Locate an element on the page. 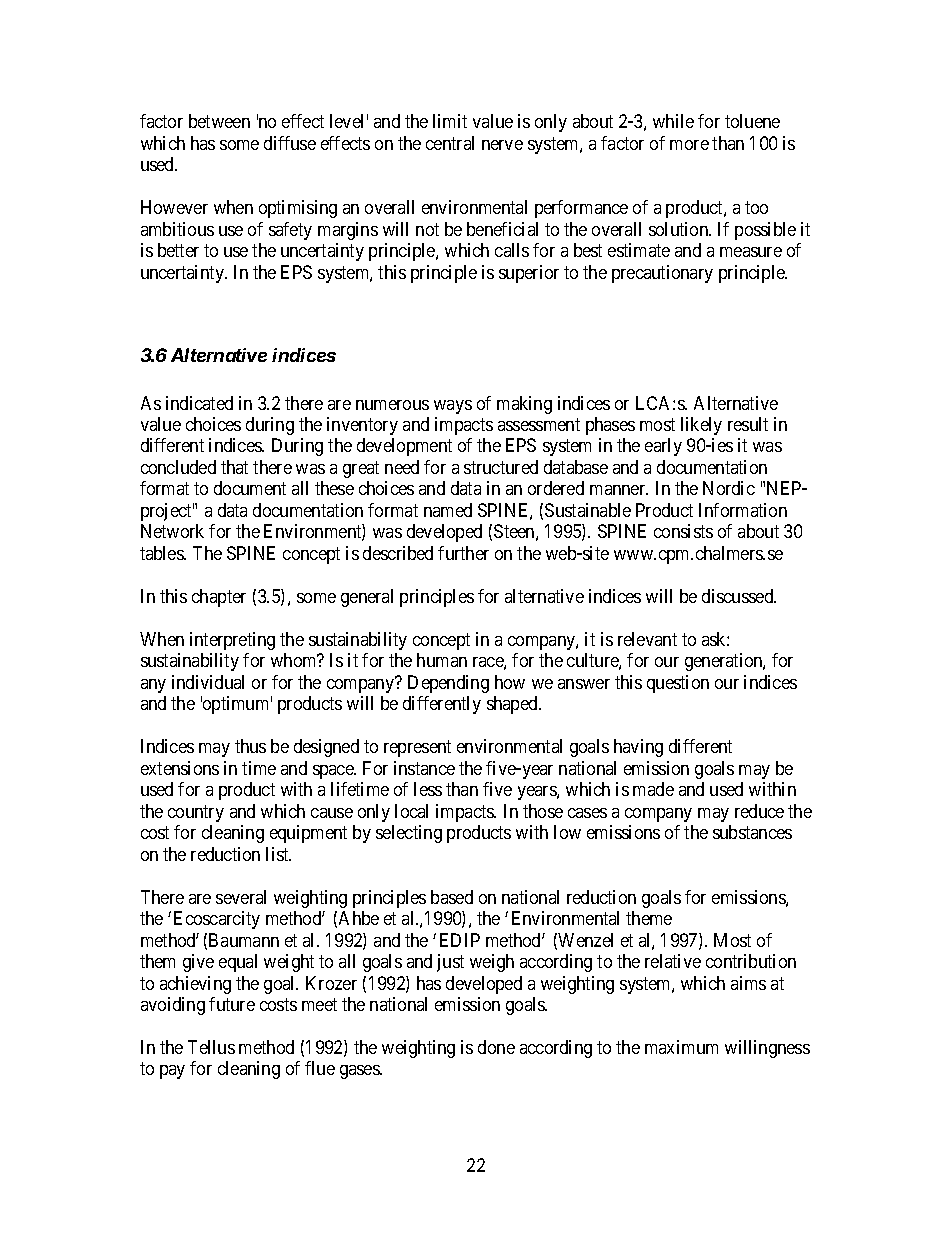 This image has height=1233, width=952. structured is located at coordinates (501, 467).
